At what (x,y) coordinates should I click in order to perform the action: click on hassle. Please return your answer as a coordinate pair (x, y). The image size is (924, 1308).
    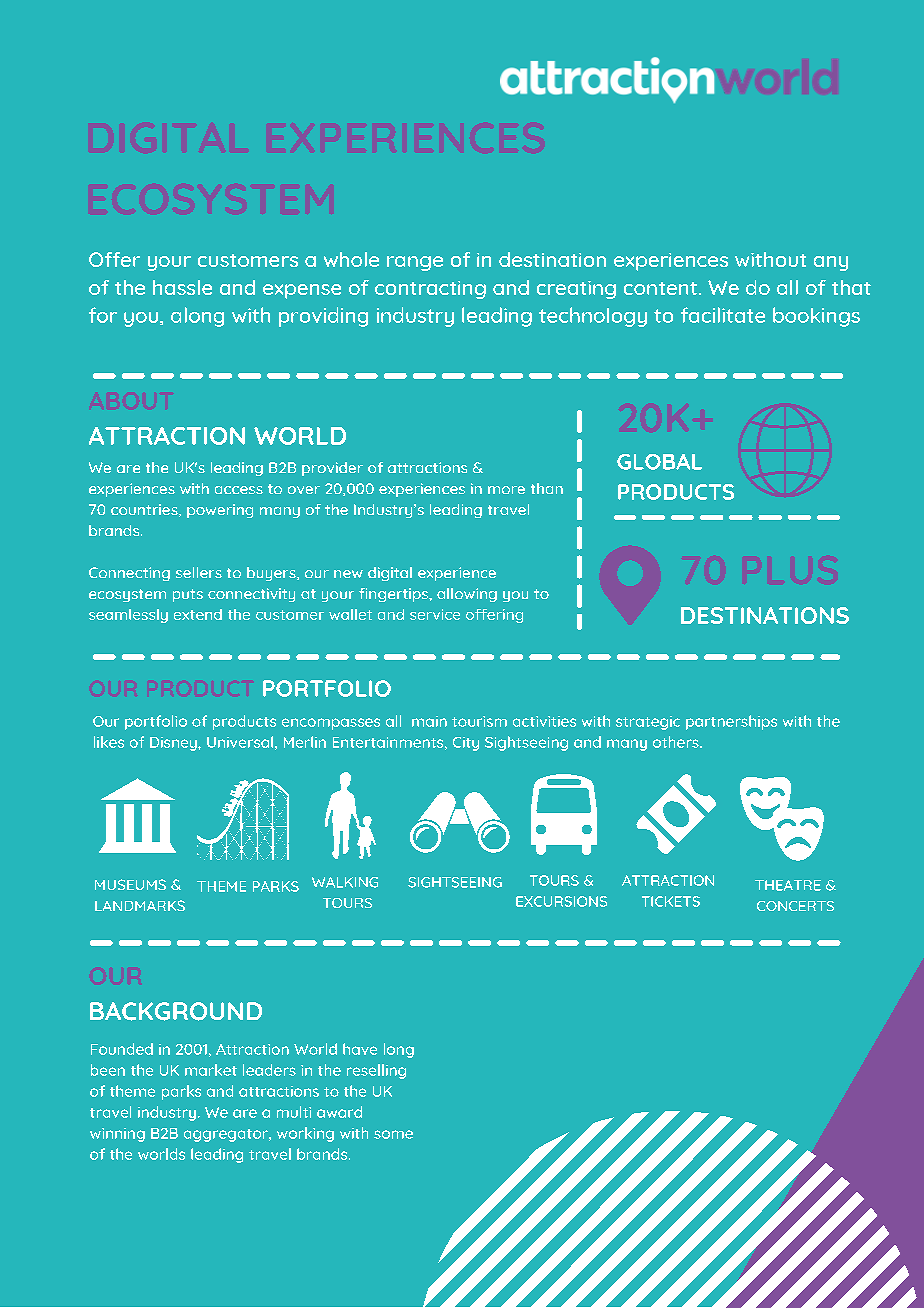
    Looking at the image, I should click on (182, 287).
